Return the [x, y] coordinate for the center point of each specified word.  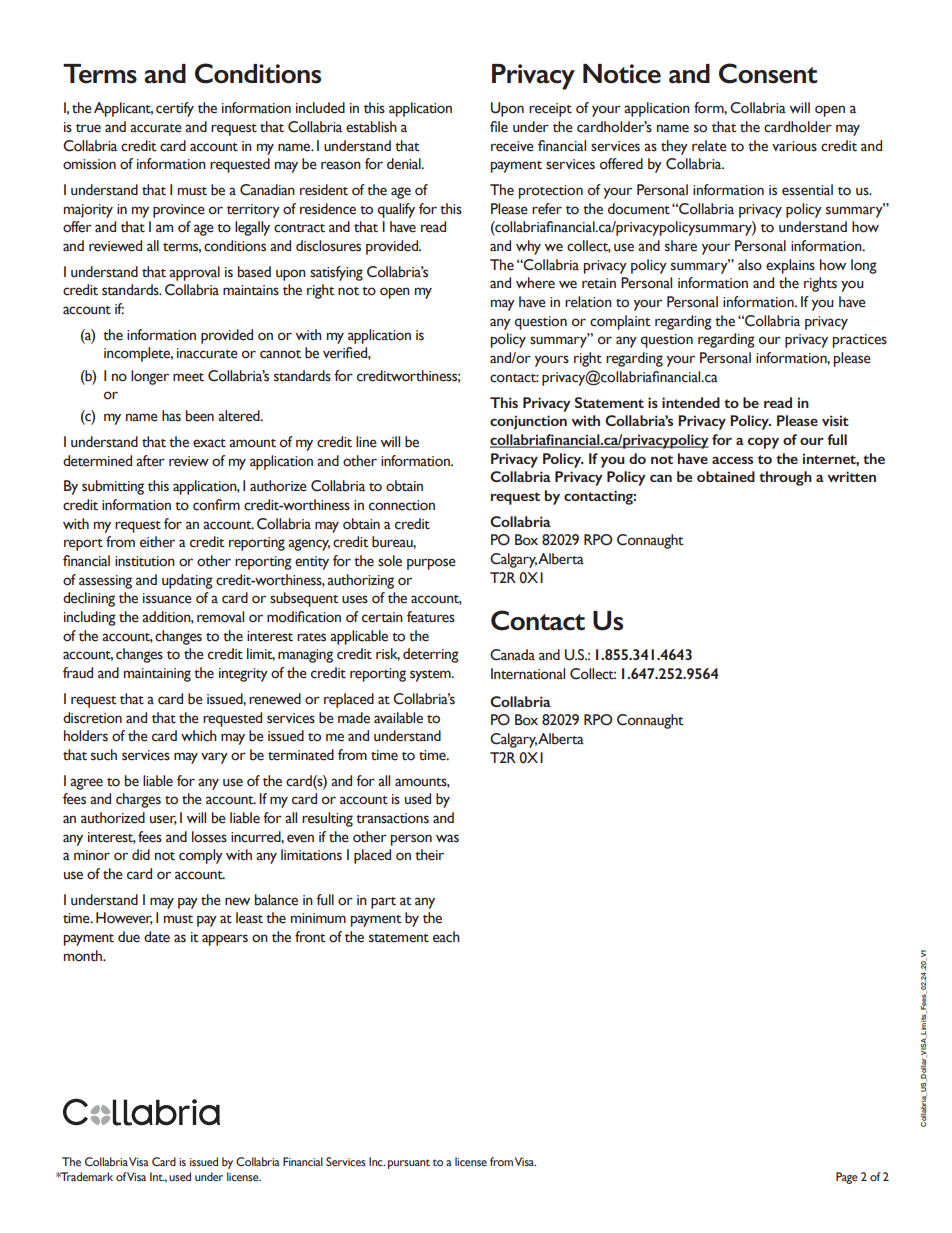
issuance [167, 598]
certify [175, 109]
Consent [768, 73]
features [431, 617]
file [499, 127]
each [446, 937]
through [785, 478]
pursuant [409, 1164]
